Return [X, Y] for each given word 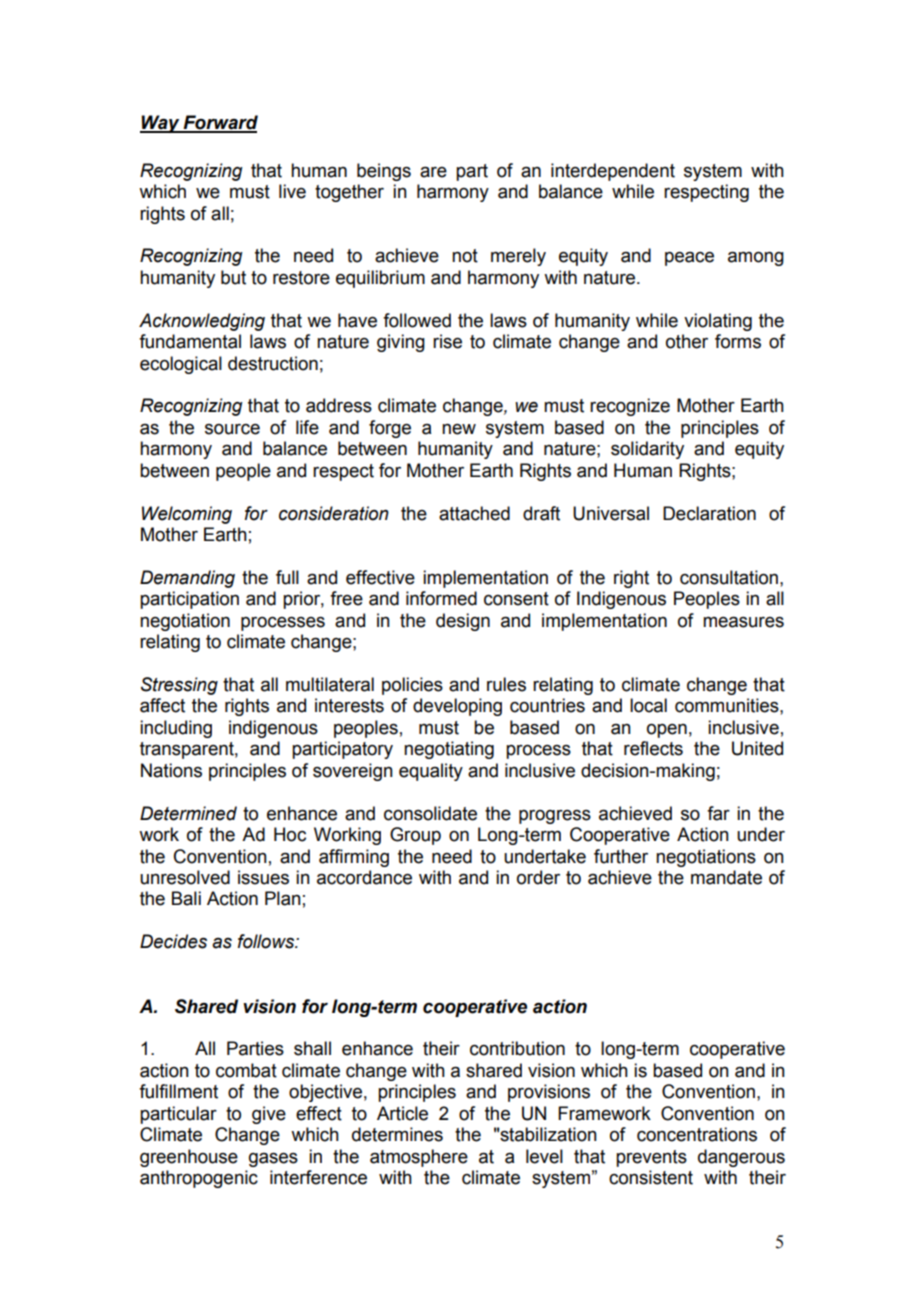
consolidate [430, 813]
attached [474, 513]
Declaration [709, 513]
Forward [220, 123]
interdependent [613, 172]
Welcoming [187, 515]
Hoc [290, 834]
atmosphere [419, 1158]
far [718, 813]
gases [273, 1160]
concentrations [697, 1134]
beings [384, 172]
